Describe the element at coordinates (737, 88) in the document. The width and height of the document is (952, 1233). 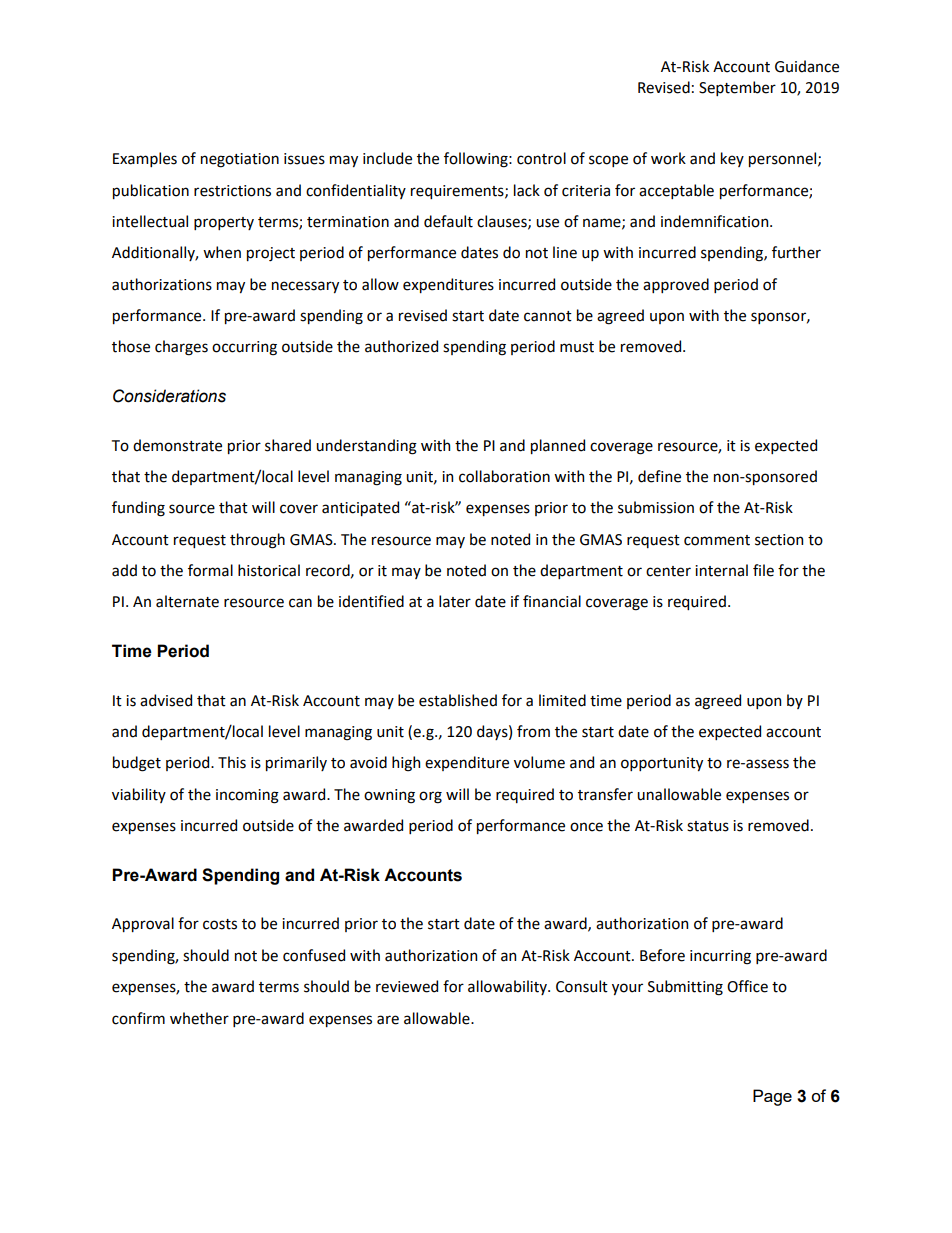
I see `September` at that location.
